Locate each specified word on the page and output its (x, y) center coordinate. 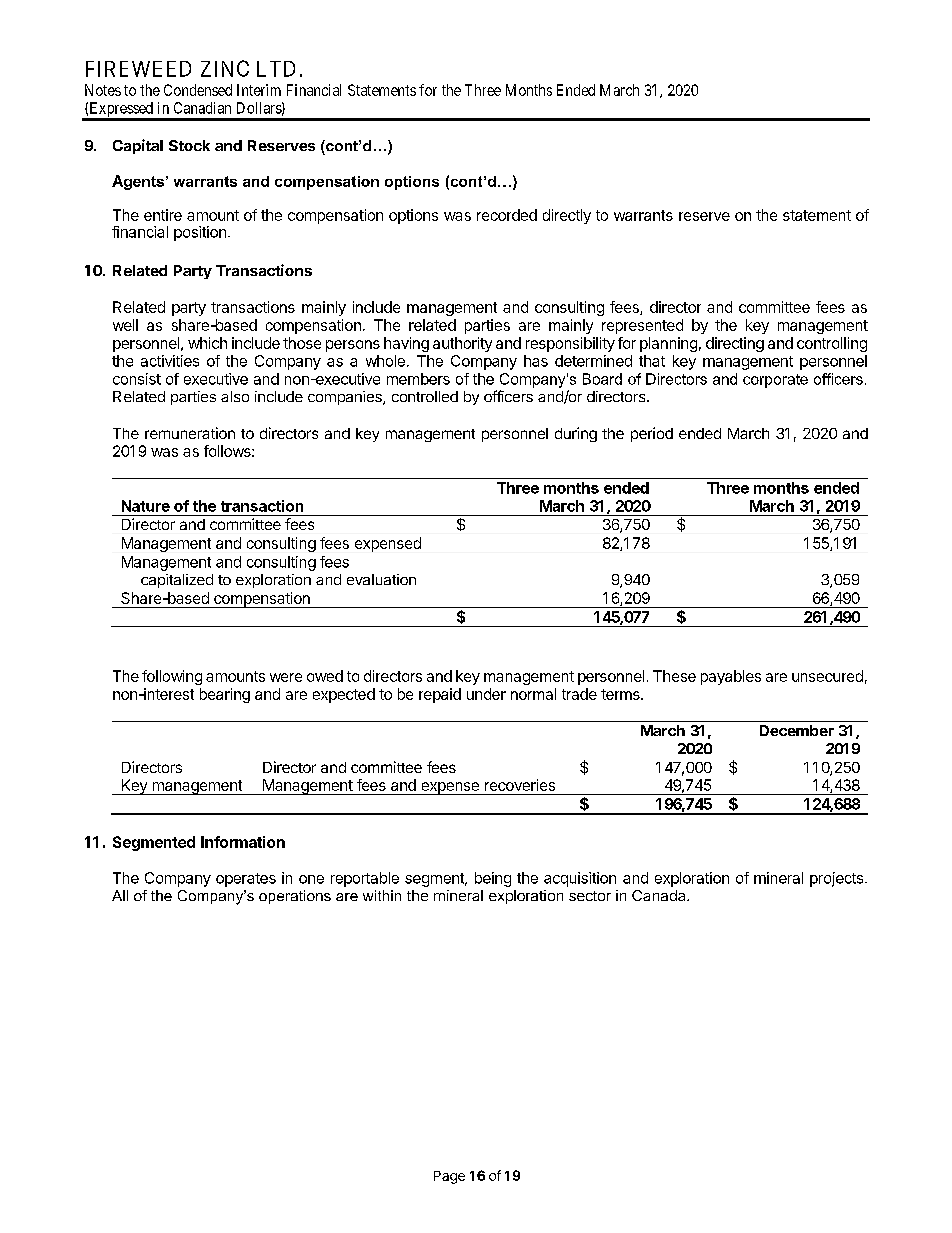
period (652, 434)
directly (567, 216)
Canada (660, 895)
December (797, 730)
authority (462, 344)
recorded (507, 215)
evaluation (381, 579)
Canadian (202, 108)
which (207, 343)
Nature (146, 506)
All (120, 895)
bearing (225, 695)
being (493, 879)
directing (735, 344)
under (486, 694)
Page (449, 1177)
